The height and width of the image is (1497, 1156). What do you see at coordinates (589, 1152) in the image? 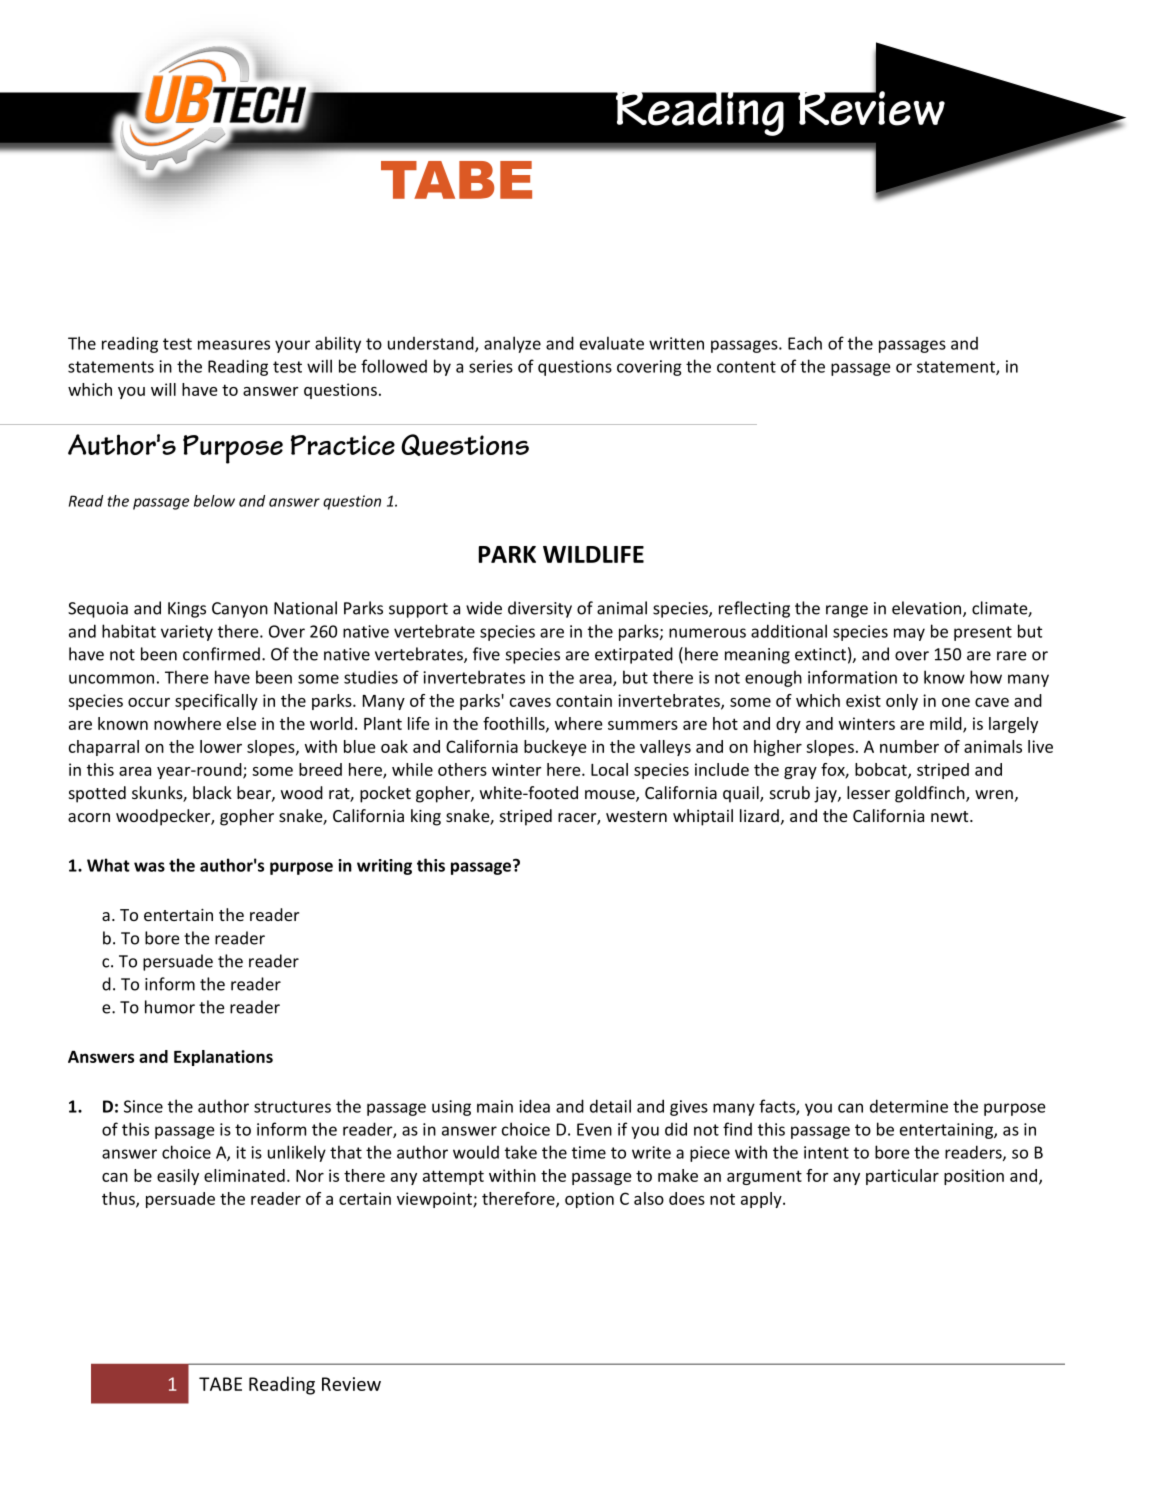
I see `time` at bounding box center [589, 1152].
